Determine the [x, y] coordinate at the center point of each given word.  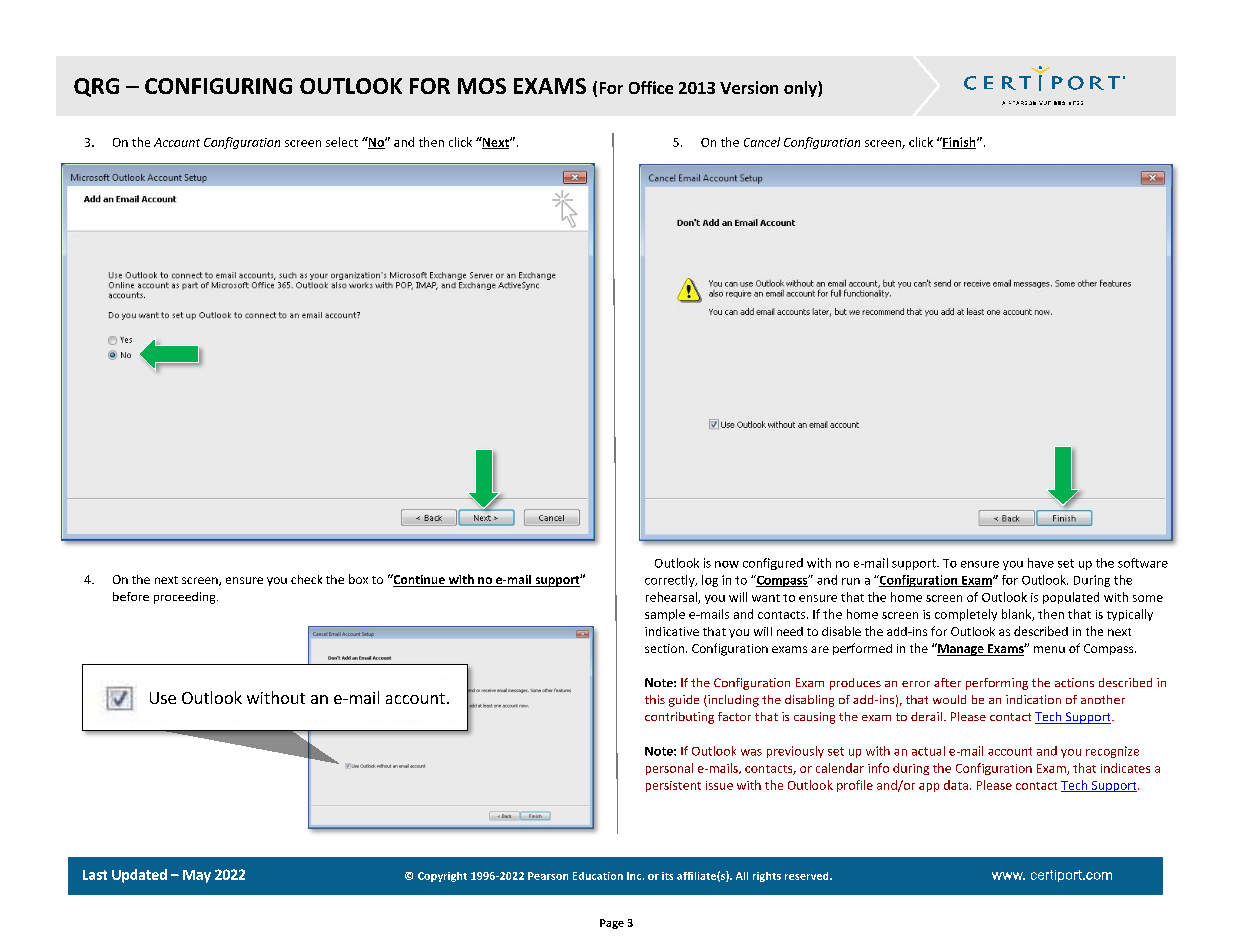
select [342, 142]
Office [651, 87]
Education [598, 876]
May [197, 876]
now [727, 564]
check [306, 579]
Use [163, 698]
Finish [959, 143]
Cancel [762, 142]
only [801, 89]
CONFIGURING [218, 86]
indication [1033, 699]
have [1041, 563]
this [655, 699]
